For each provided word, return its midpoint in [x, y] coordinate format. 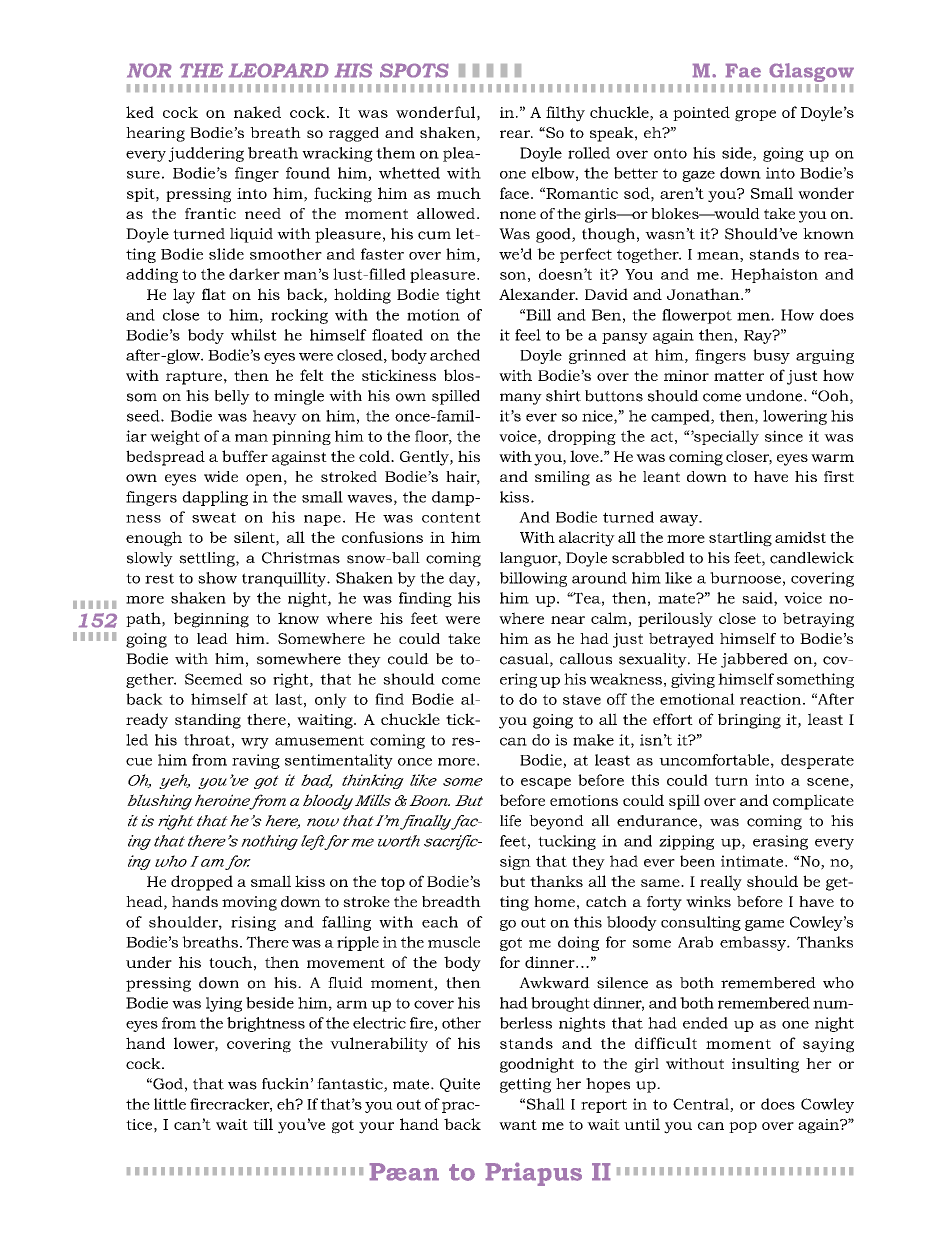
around [599, 578]
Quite [460, 1085]
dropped [202, 883]
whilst [254, 335]
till [263, 1124]
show [217, 578]
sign [515, 862]
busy [771, 356]
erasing [780, 842]
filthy [565, 114]
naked [257, 112]
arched [455, 355]
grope [755, 116]
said [758, 599]
